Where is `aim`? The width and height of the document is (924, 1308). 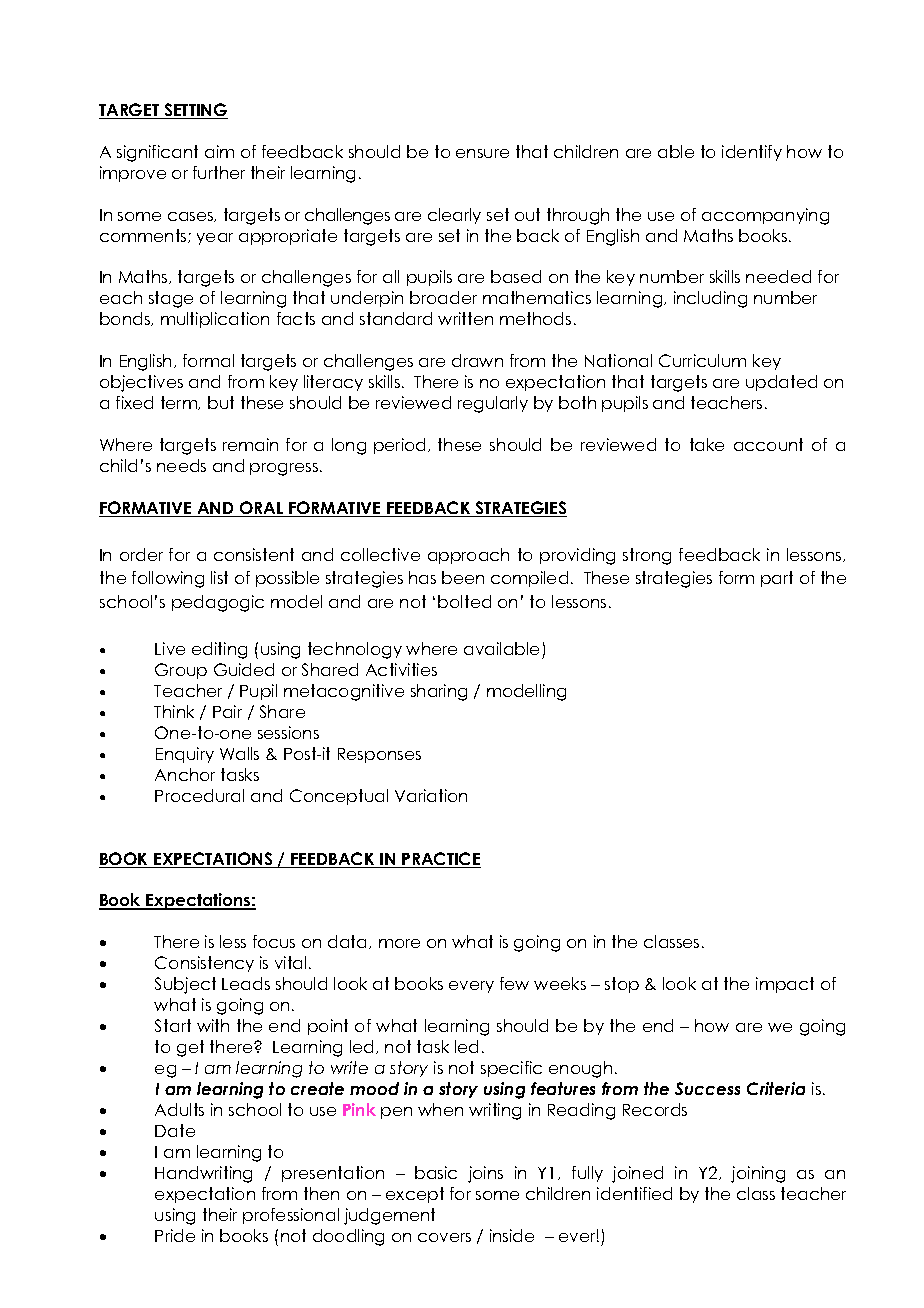 aim is located at coordinates (219, 151).
